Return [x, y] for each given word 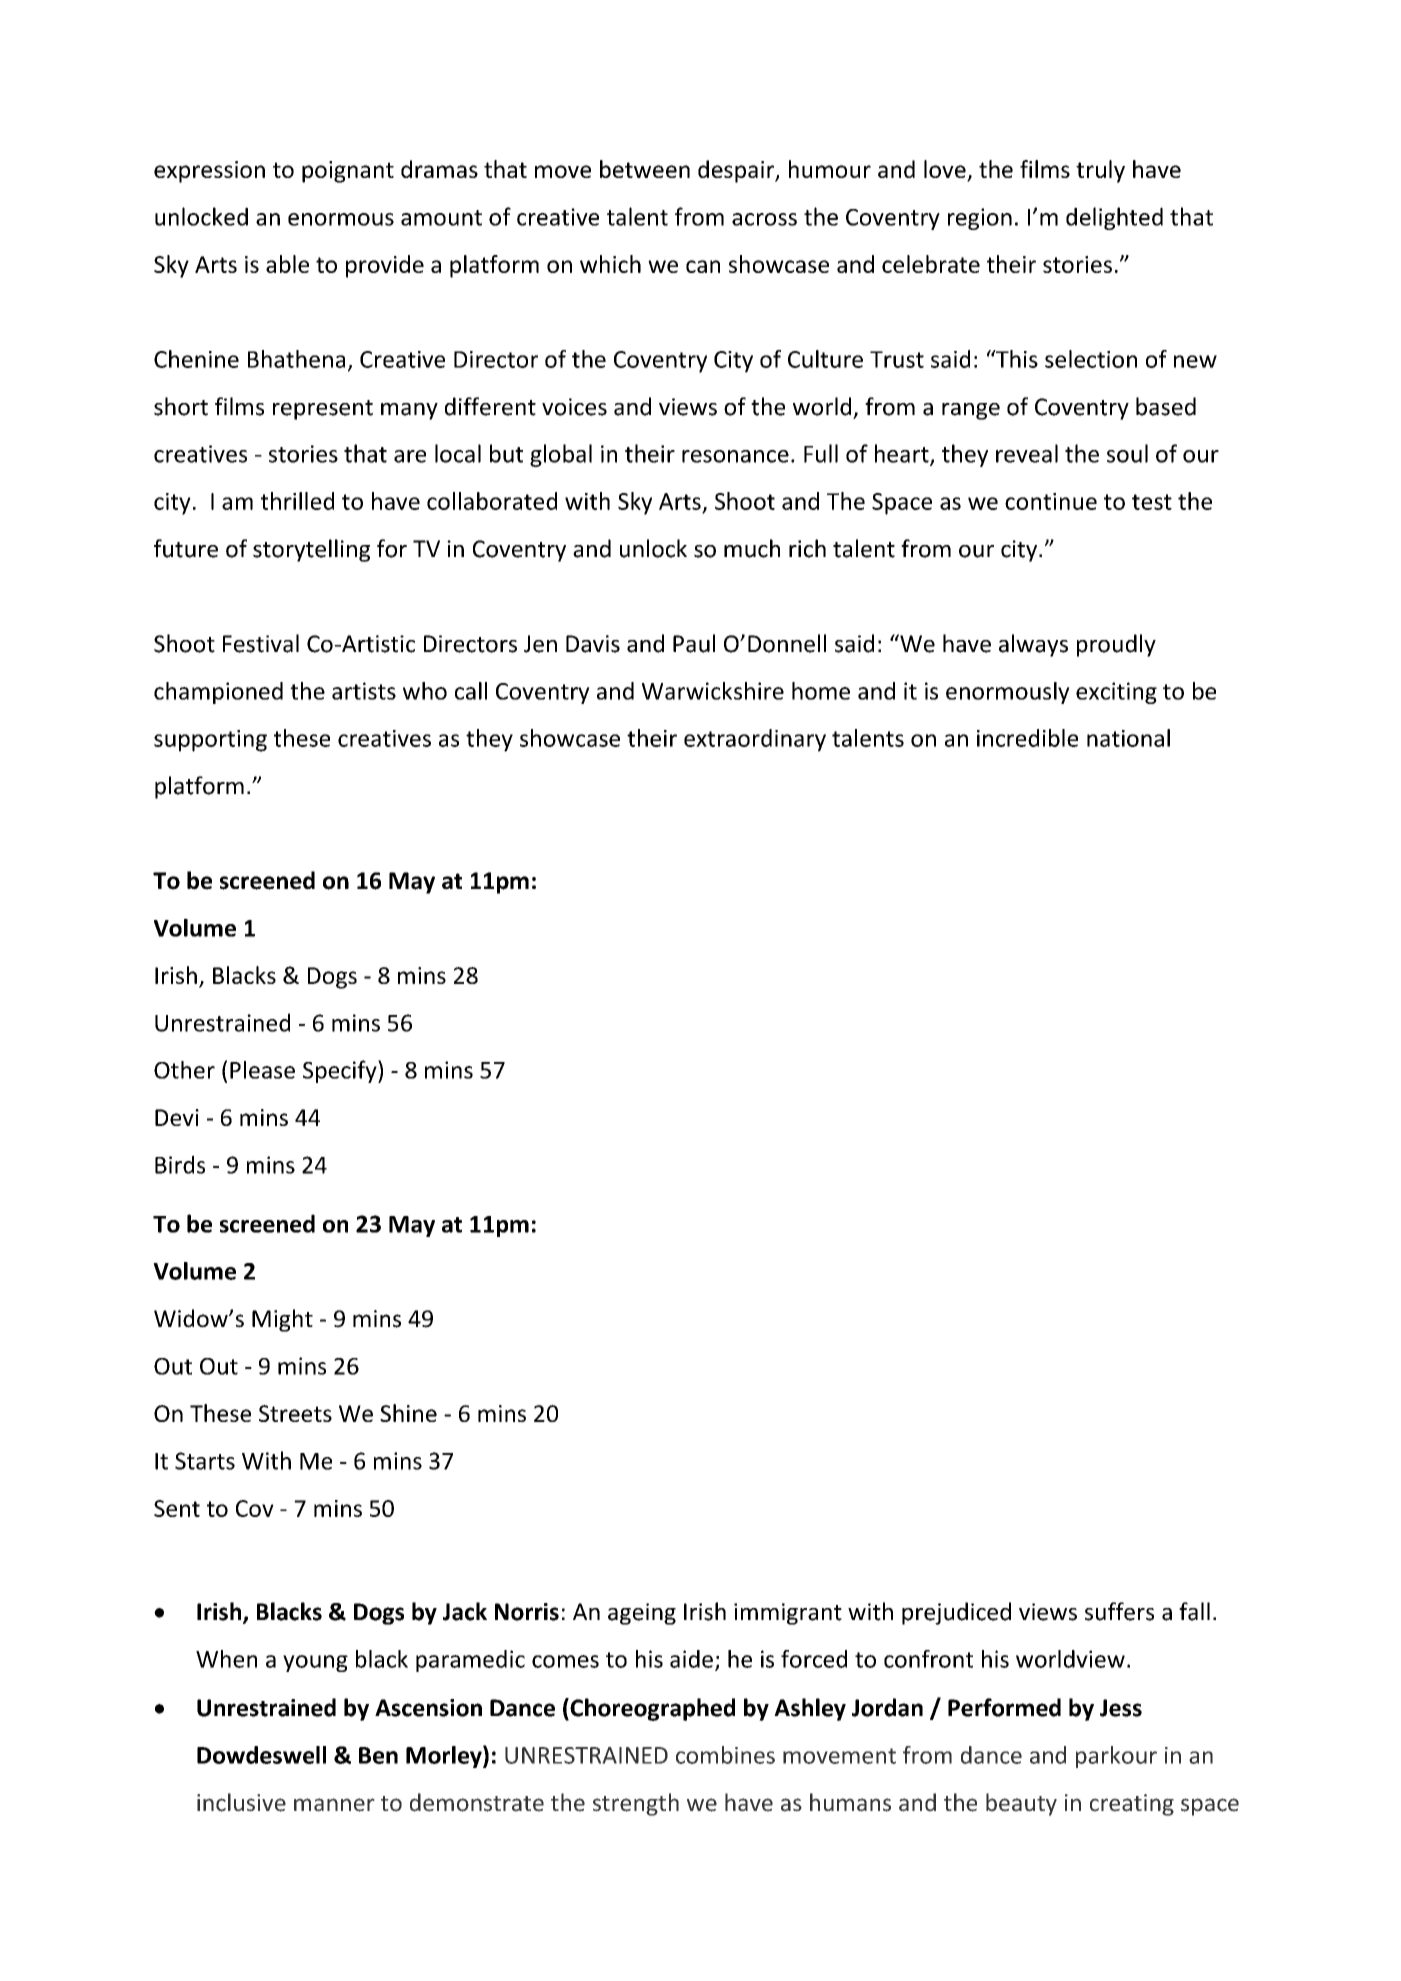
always [1033, 645]
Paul [694, 643]
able [287, 264]
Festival [261, 643]
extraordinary [755, 740]
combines [725, 1755]
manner [334, 1805]
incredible [1027, 738]
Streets [295, 1413]
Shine [408, 1413]
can [703, 266]
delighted [1114, 218]
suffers [1119, 1611]
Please [262, 1070]
